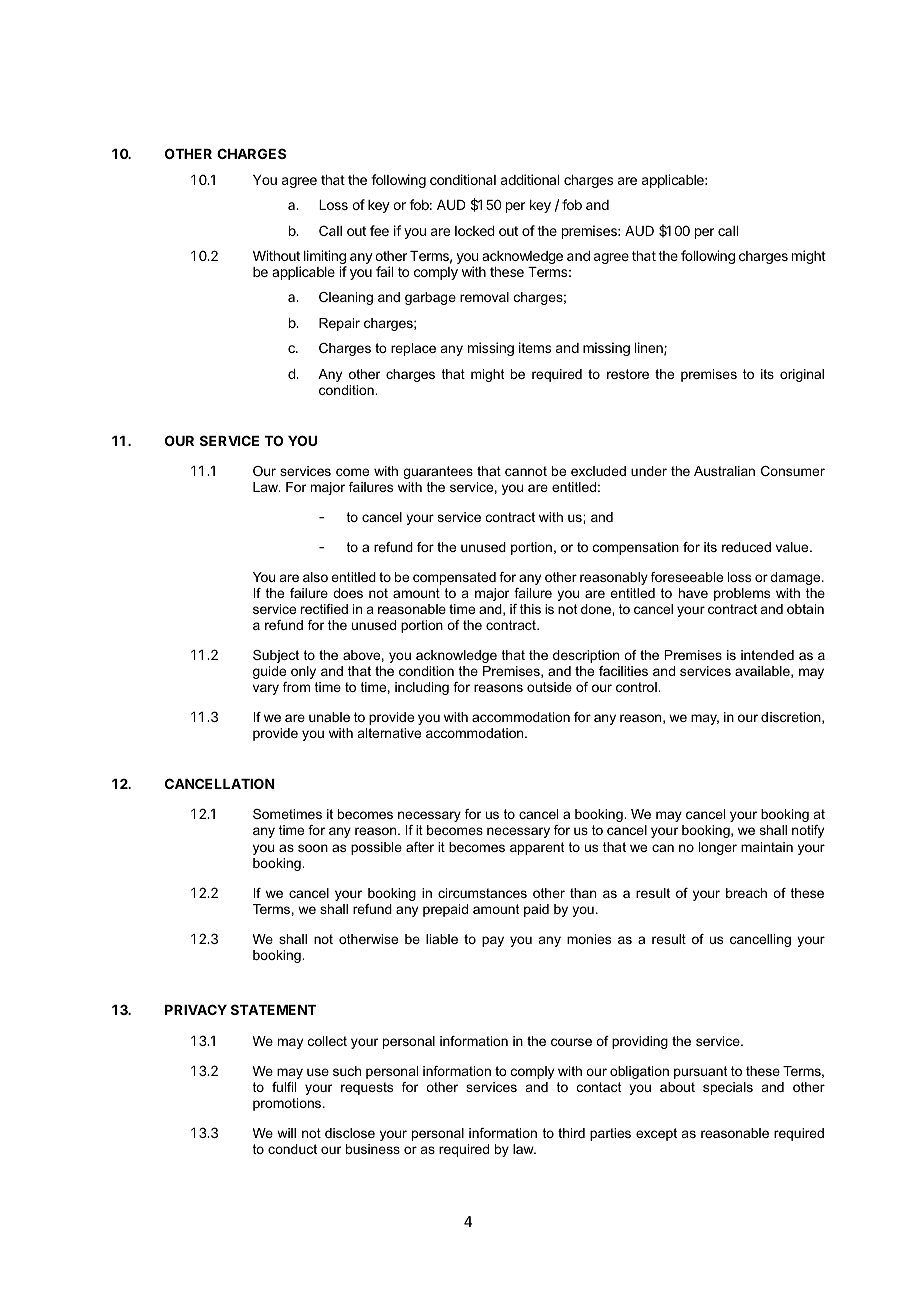 This screenshot has width=924, height=1308. I want to click on additional, so click(530, 179).
